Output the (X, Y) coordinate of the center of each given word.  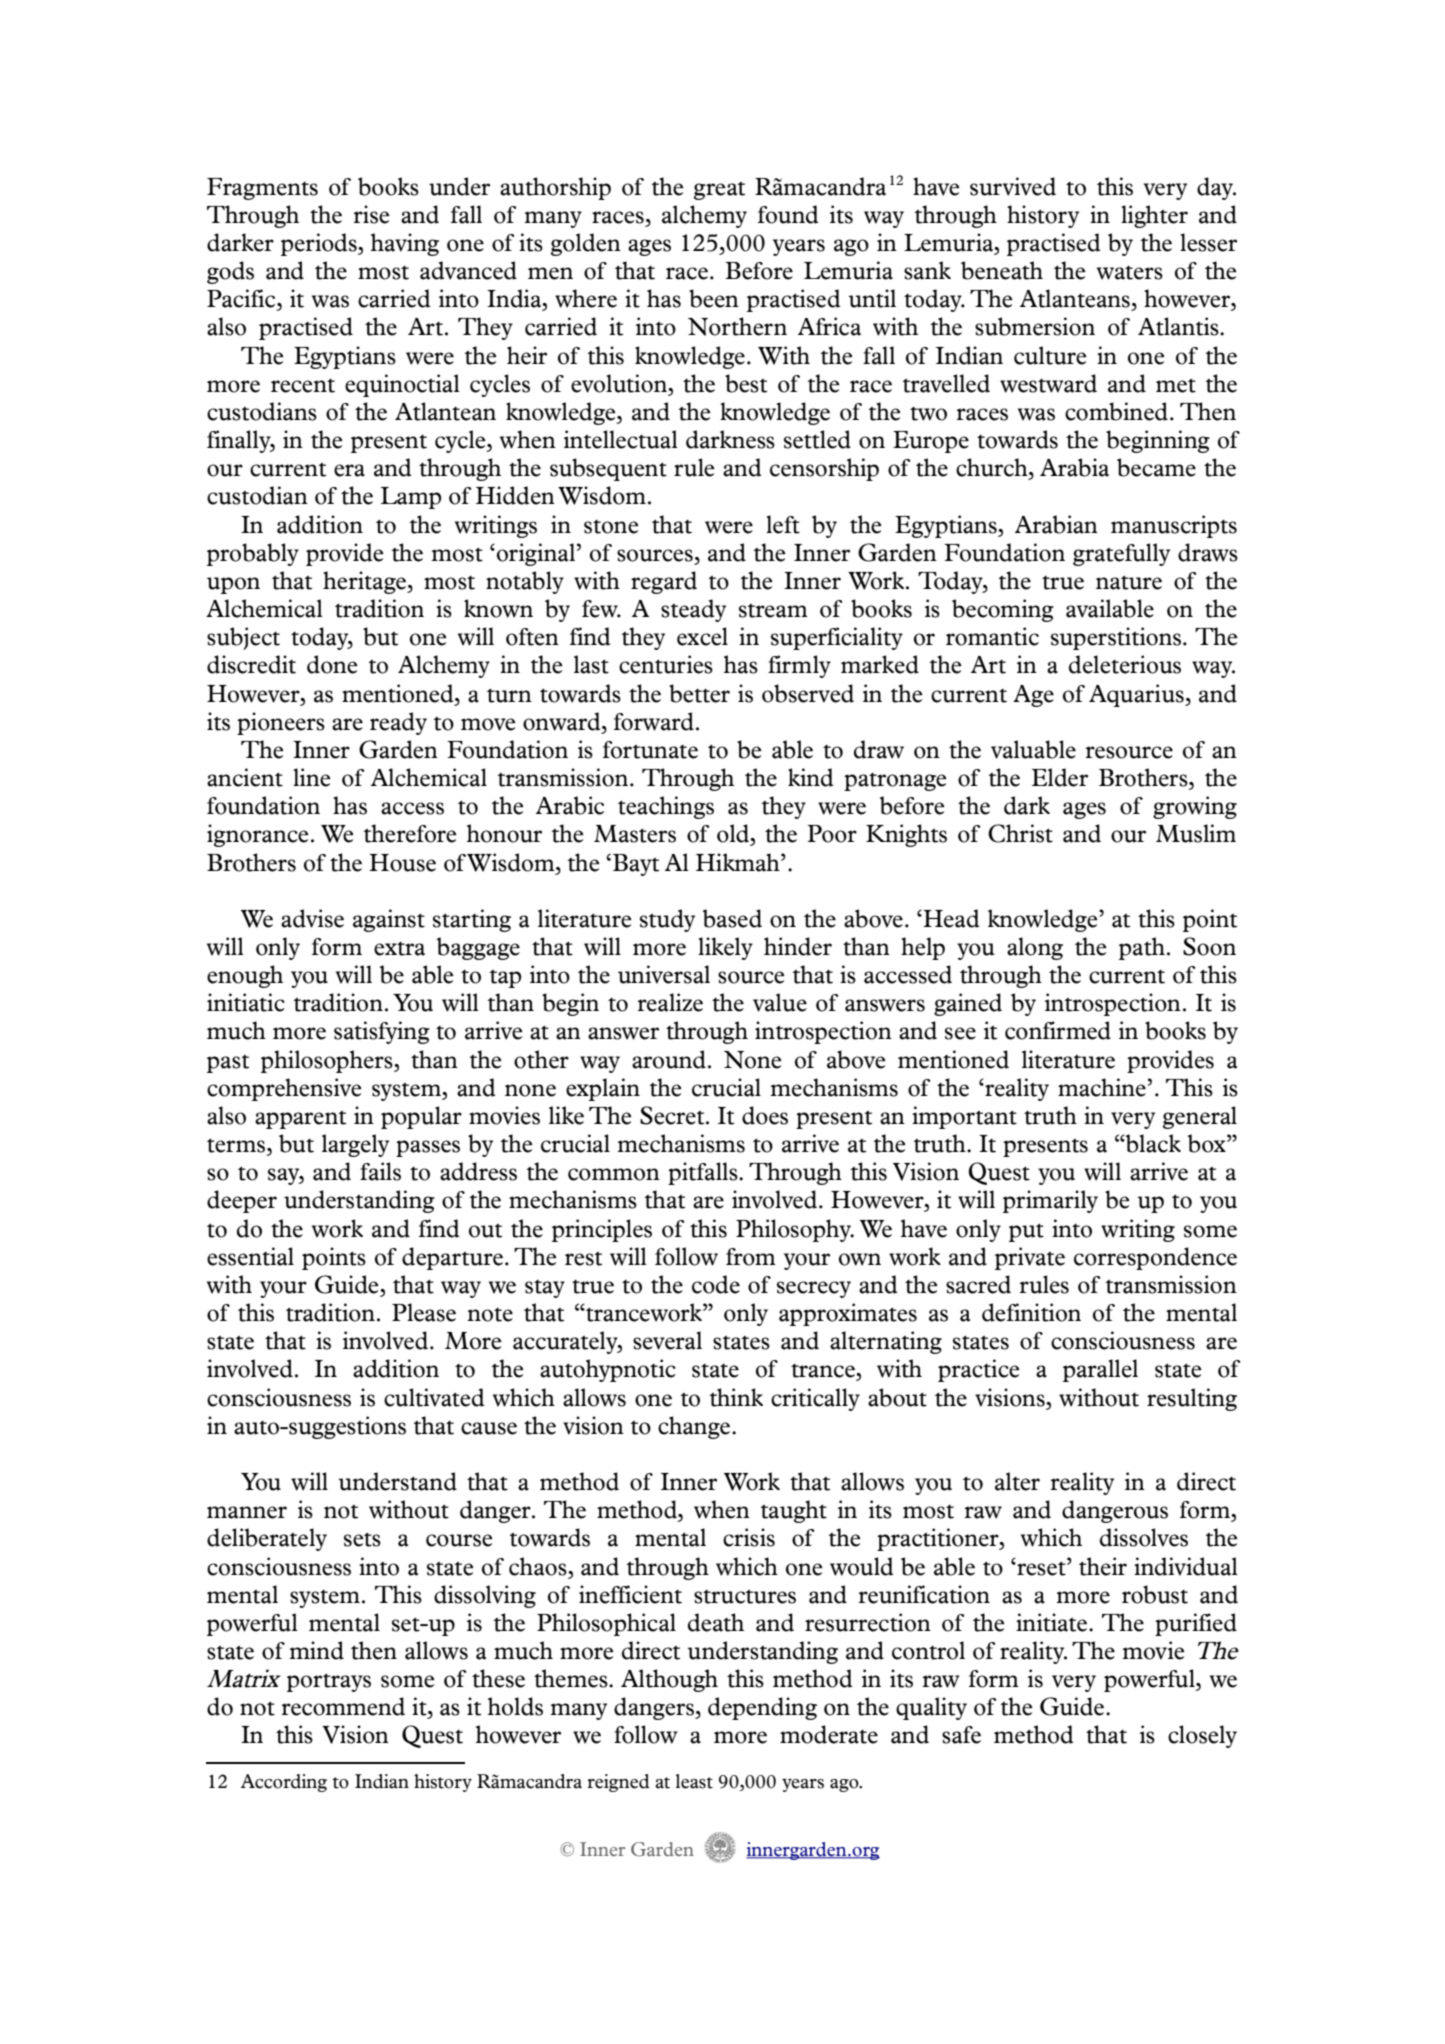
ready (398, 723)
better (699, 693)
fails (380, 1171)
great (719, 190)
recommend (343, 1706)
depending (762, 1708)
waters (1130, 272)
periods (320, 244)
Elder (1060, 777)
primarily (1050, 1201)
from (751, 1257)
